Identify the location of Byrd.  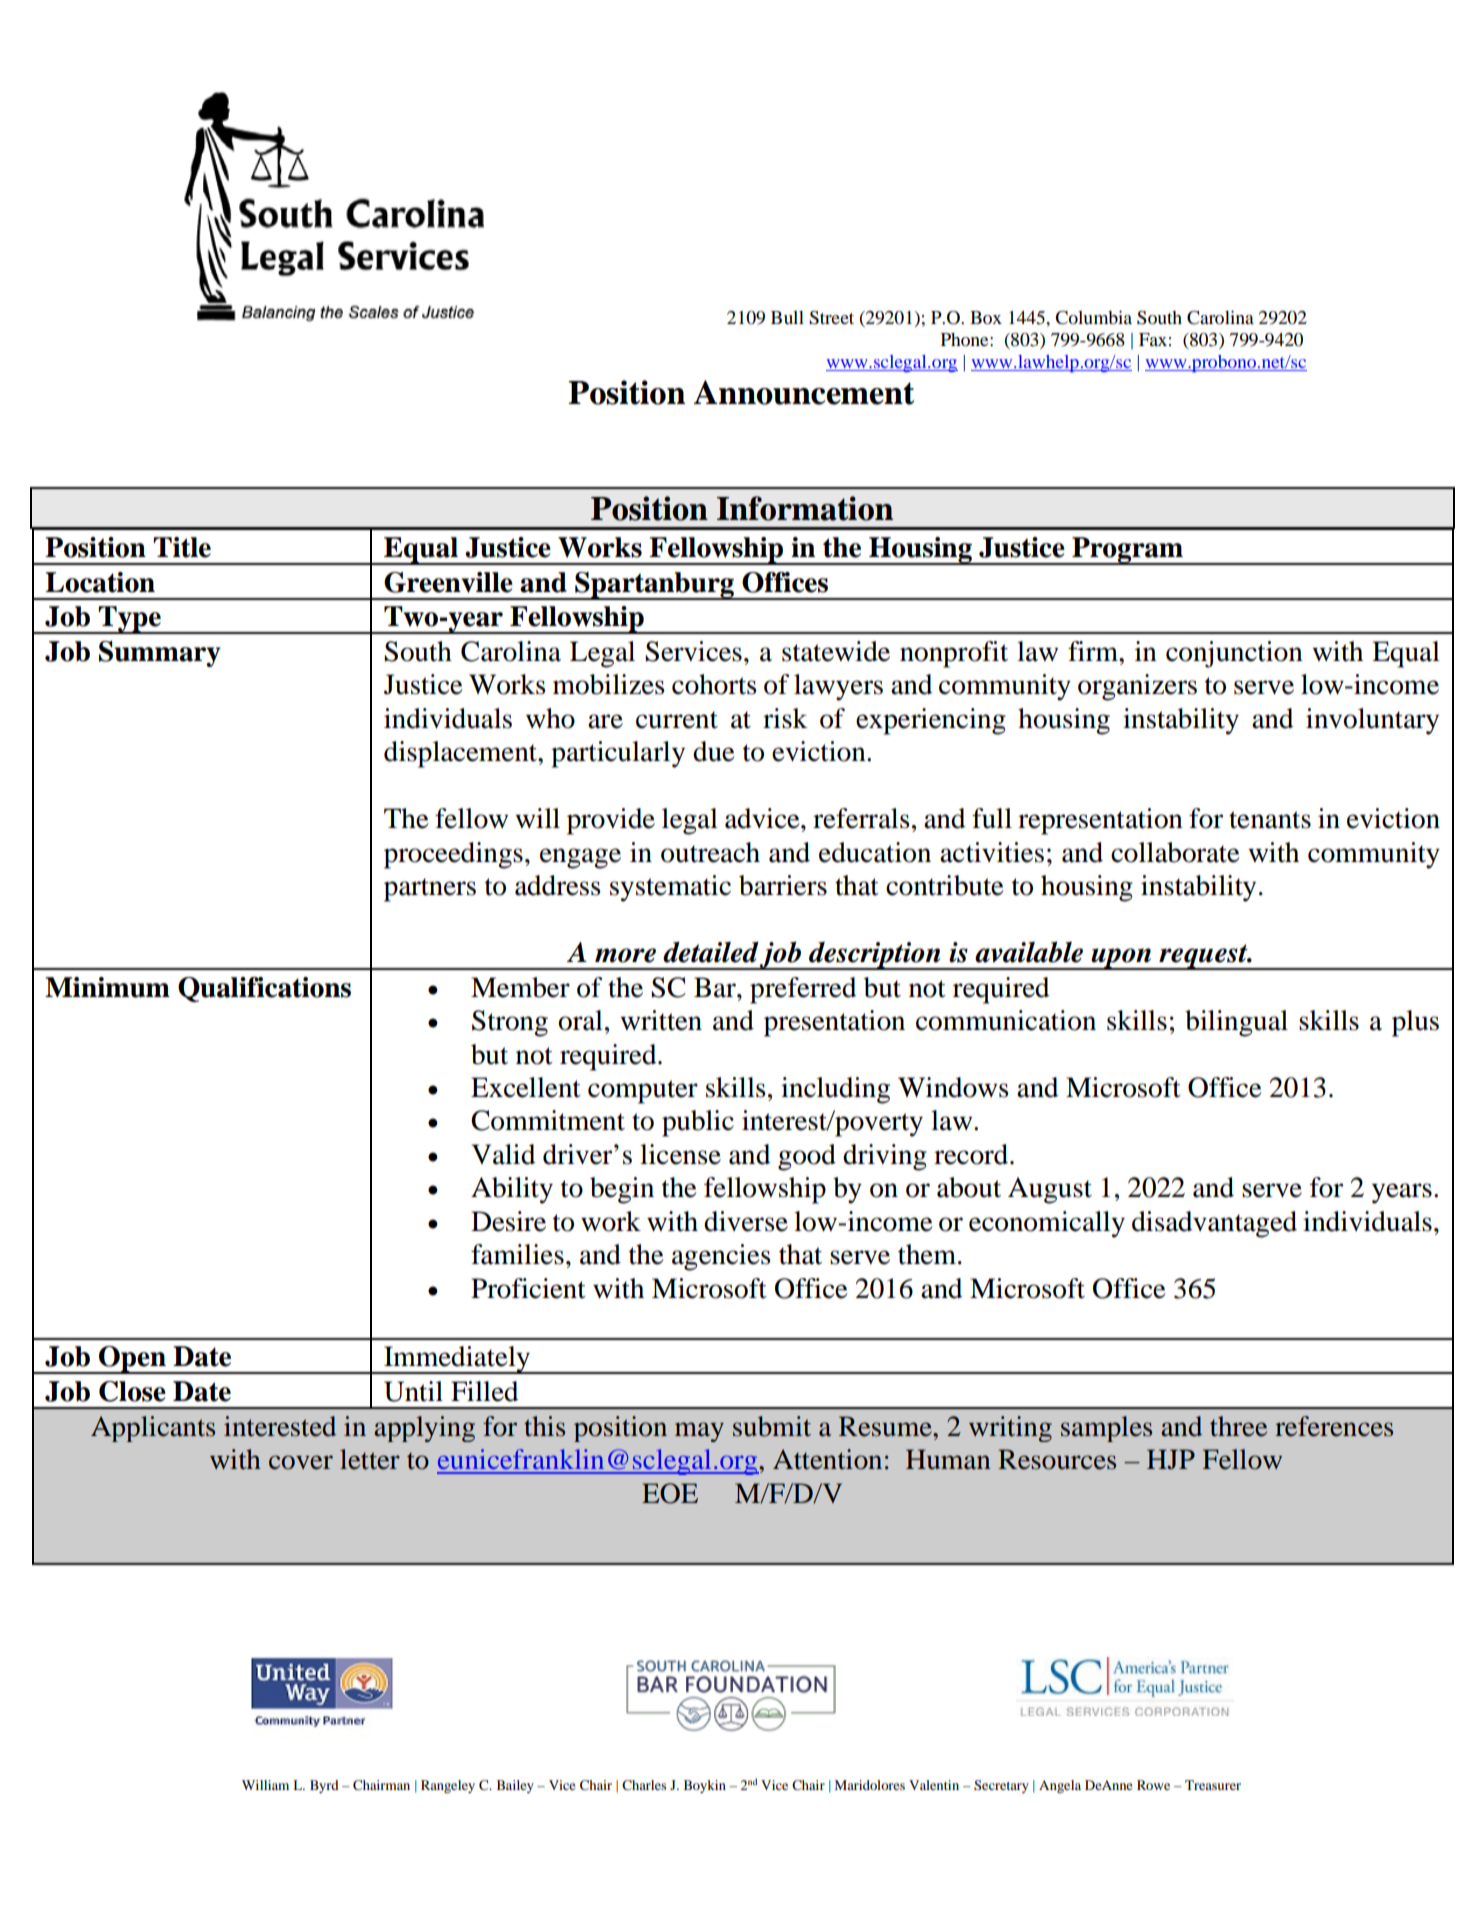
(324, 1786).
